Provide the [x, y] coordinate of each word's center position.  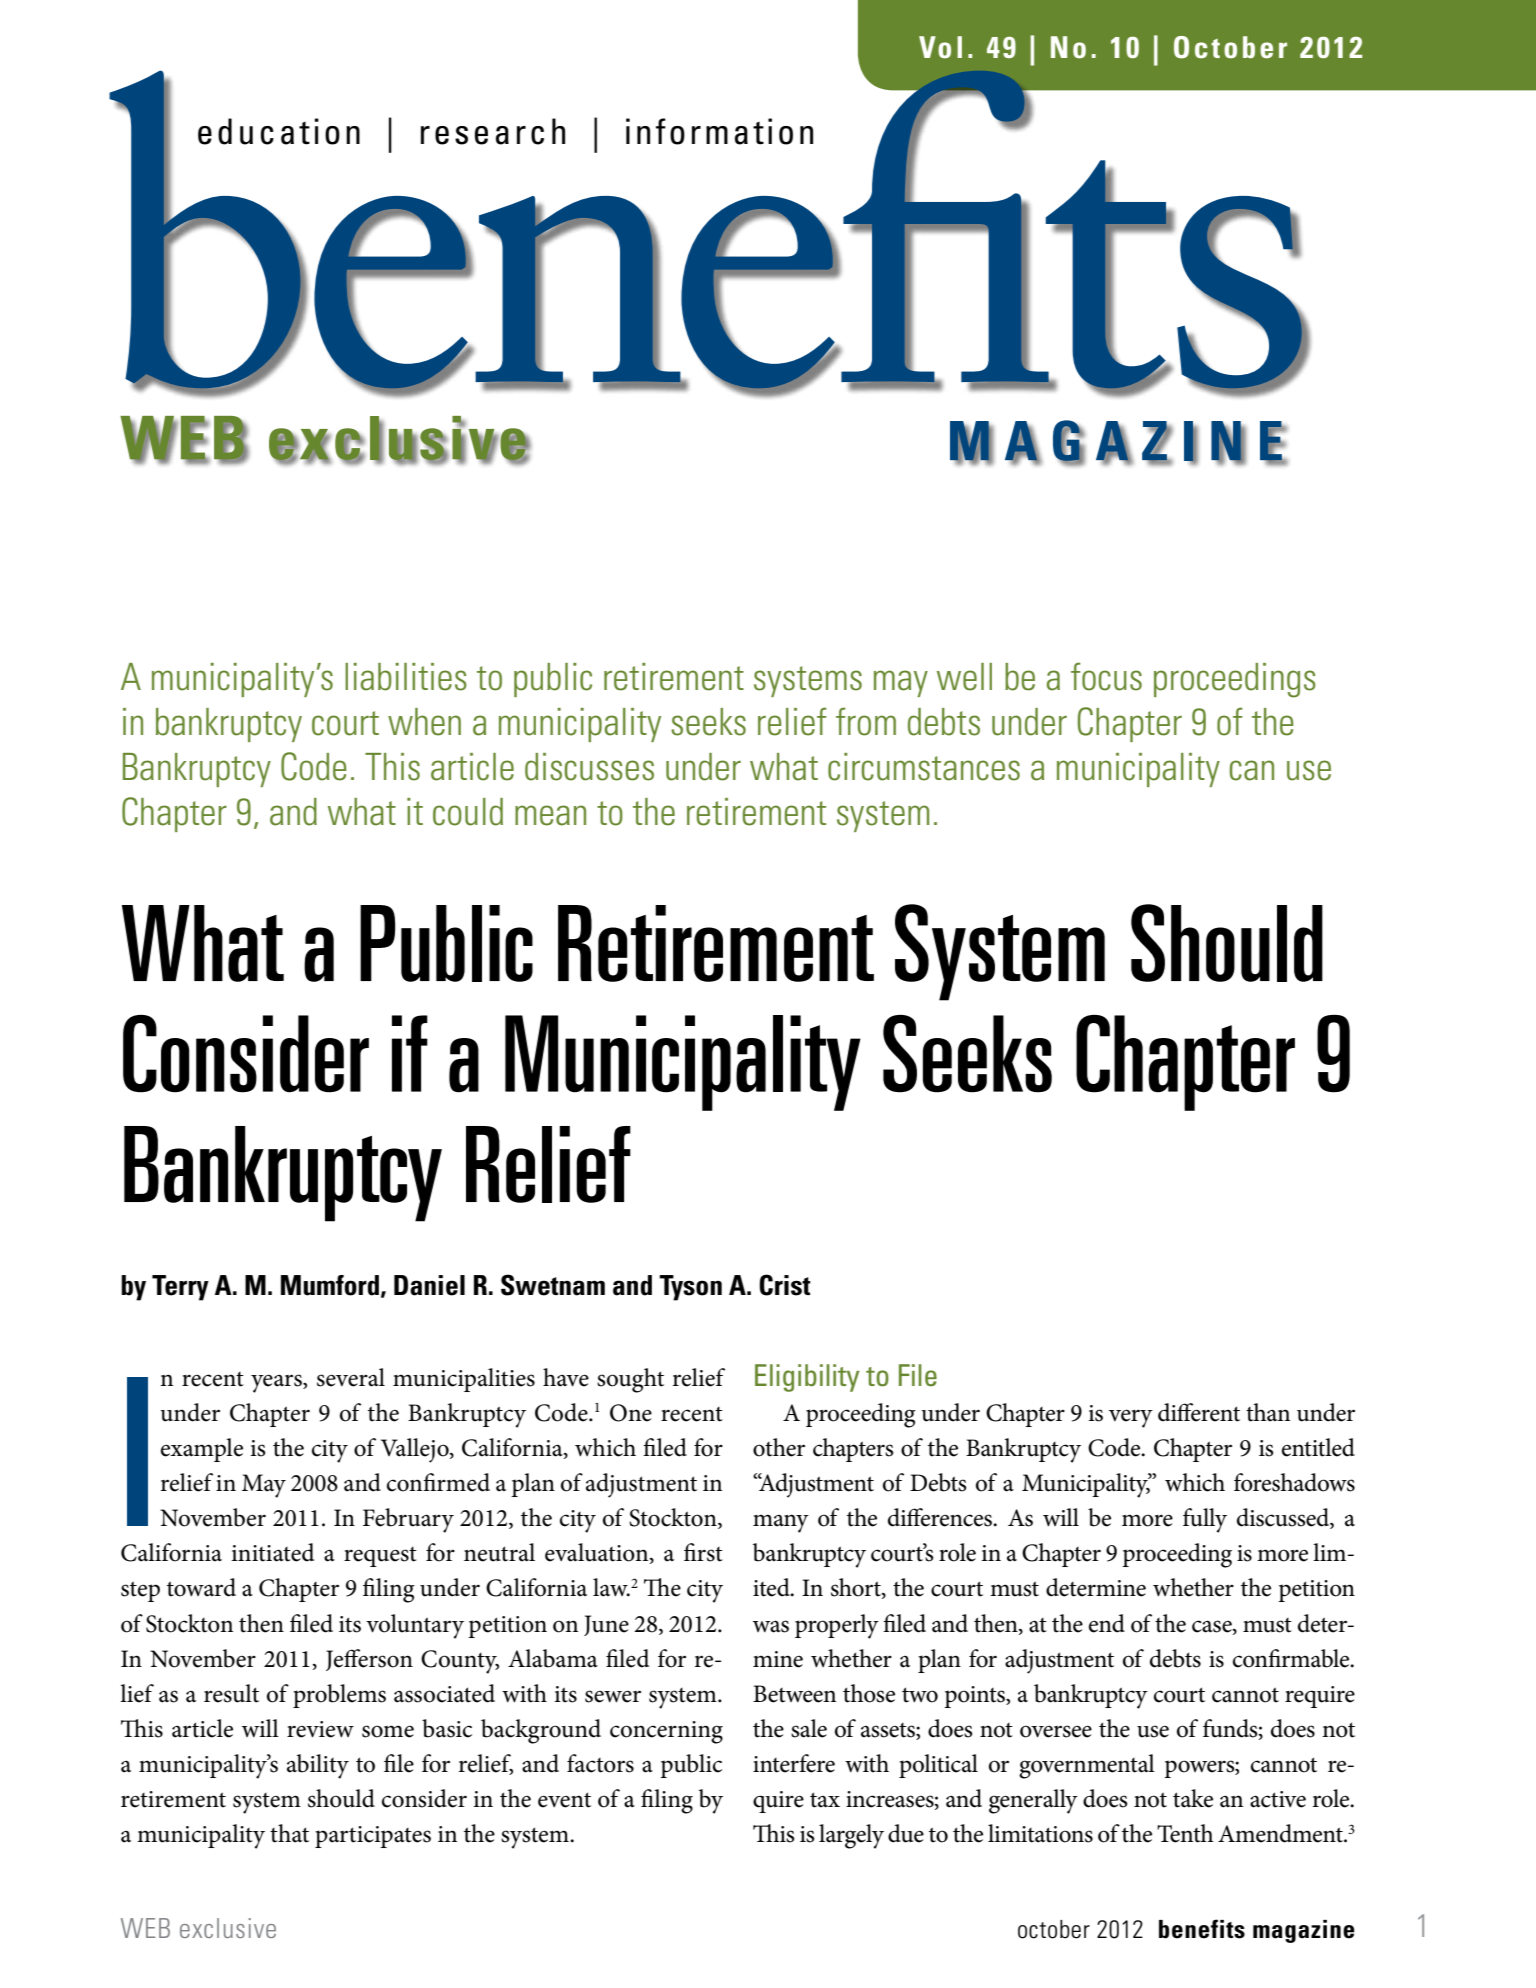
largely [851, 1836]
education [279, 131]
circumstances [924, 767]
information [719, 131]
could [468, 812]
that [289, 1833]
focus [1106, 676]
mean [550, 815]
